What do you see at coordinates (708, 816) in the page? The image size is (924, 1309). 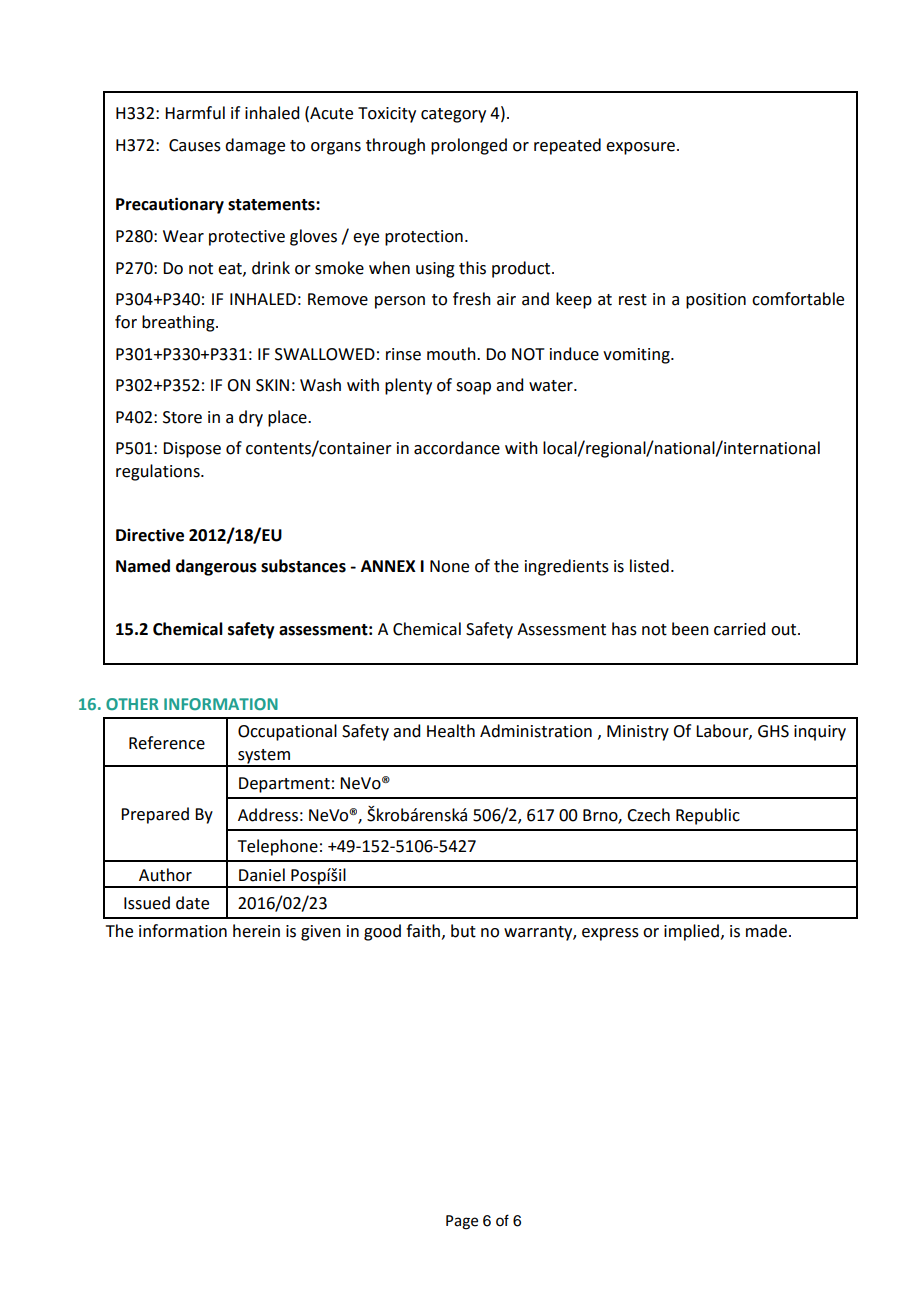 I see `Republic` at bounding box center [708, 816].
